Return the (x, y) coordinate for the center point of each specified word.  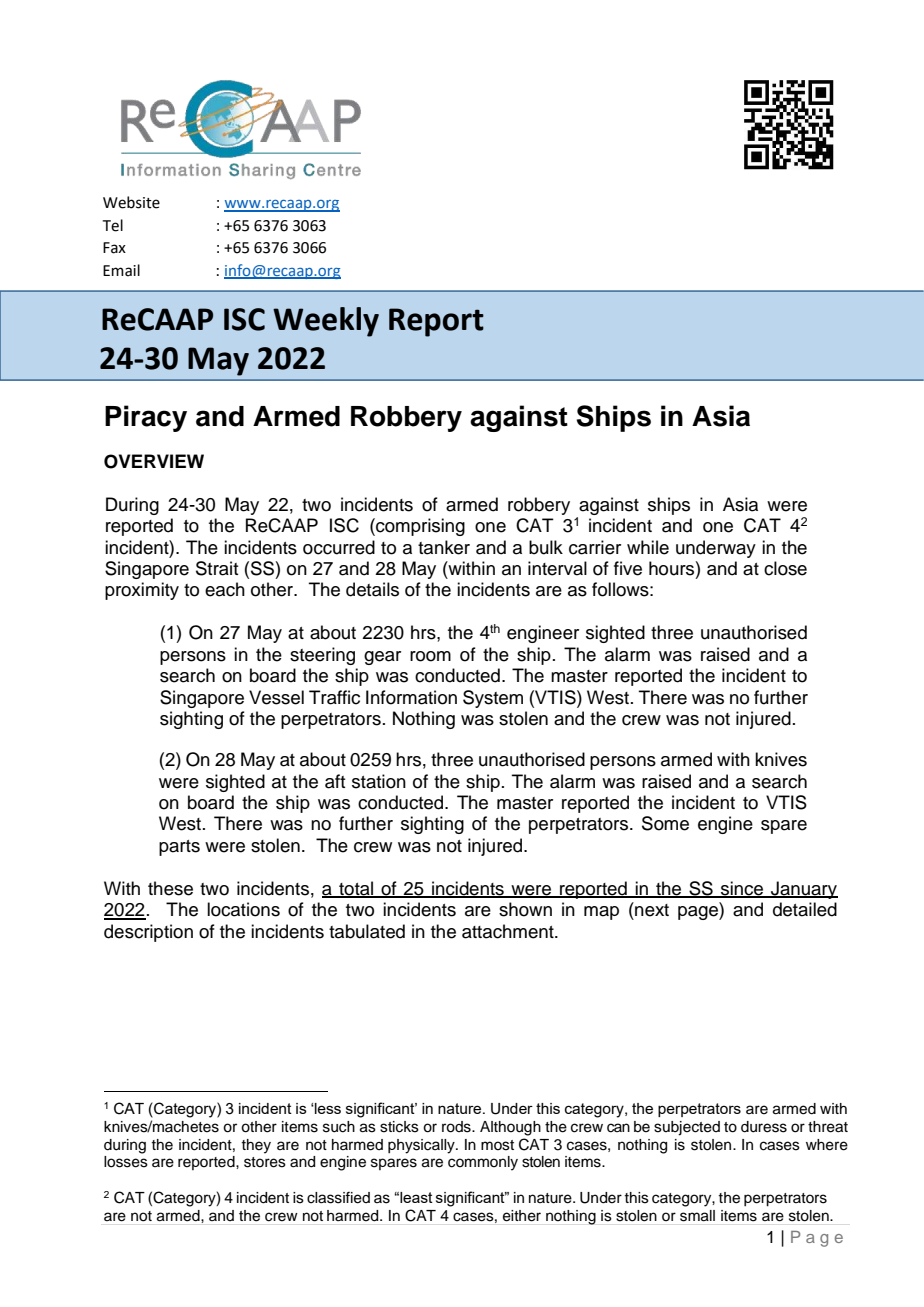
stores (265, 1162)
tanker (444, 547)
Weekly (326, 322)
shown (525, 909)
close (785, 568)
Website (131, 202)
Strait (217, 568)
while (648, 547)
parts (179, 848)
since (742, 889)
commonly (483, 1163)
